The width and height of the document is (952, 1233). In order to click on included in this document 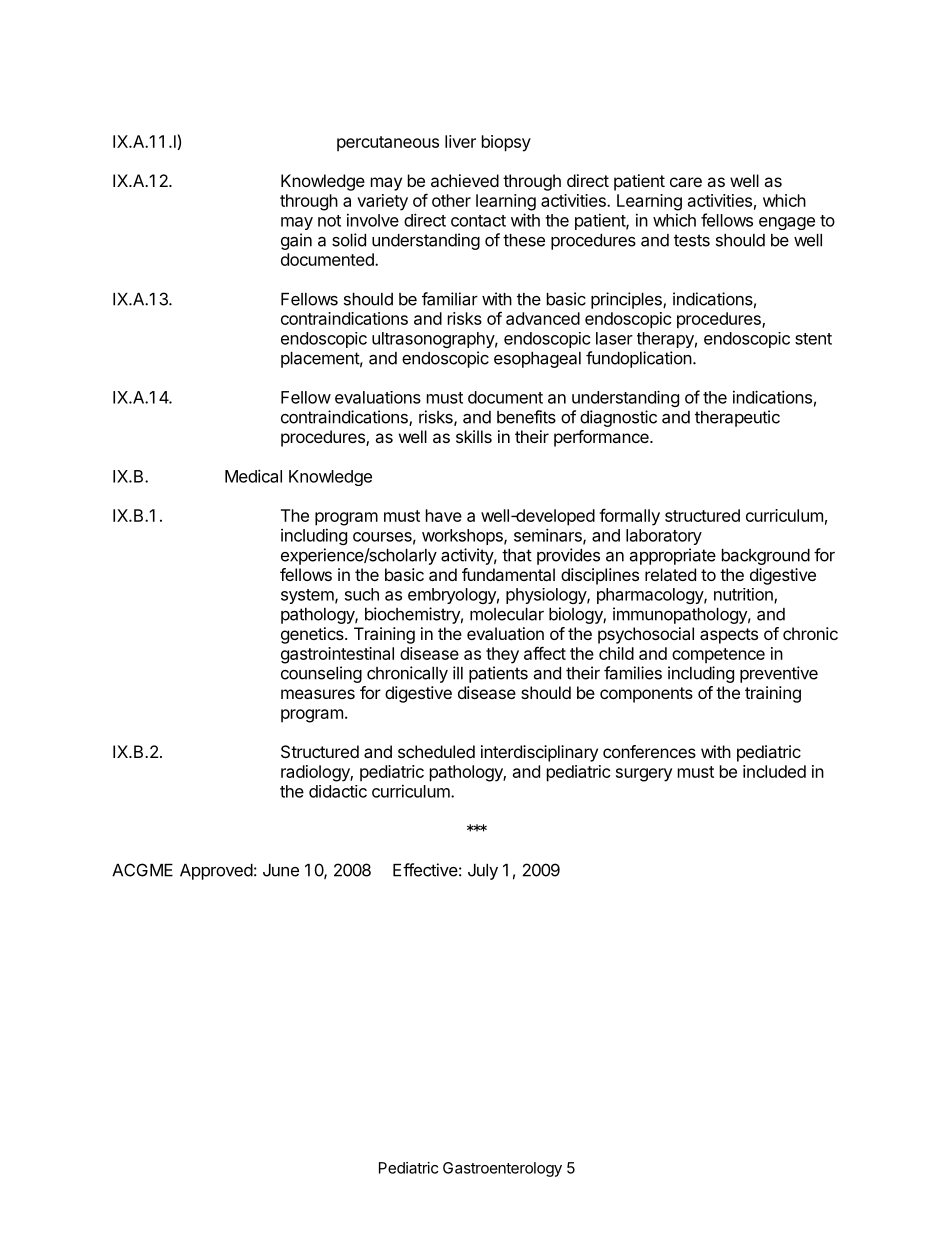, I will do `click(774, 771)`.
